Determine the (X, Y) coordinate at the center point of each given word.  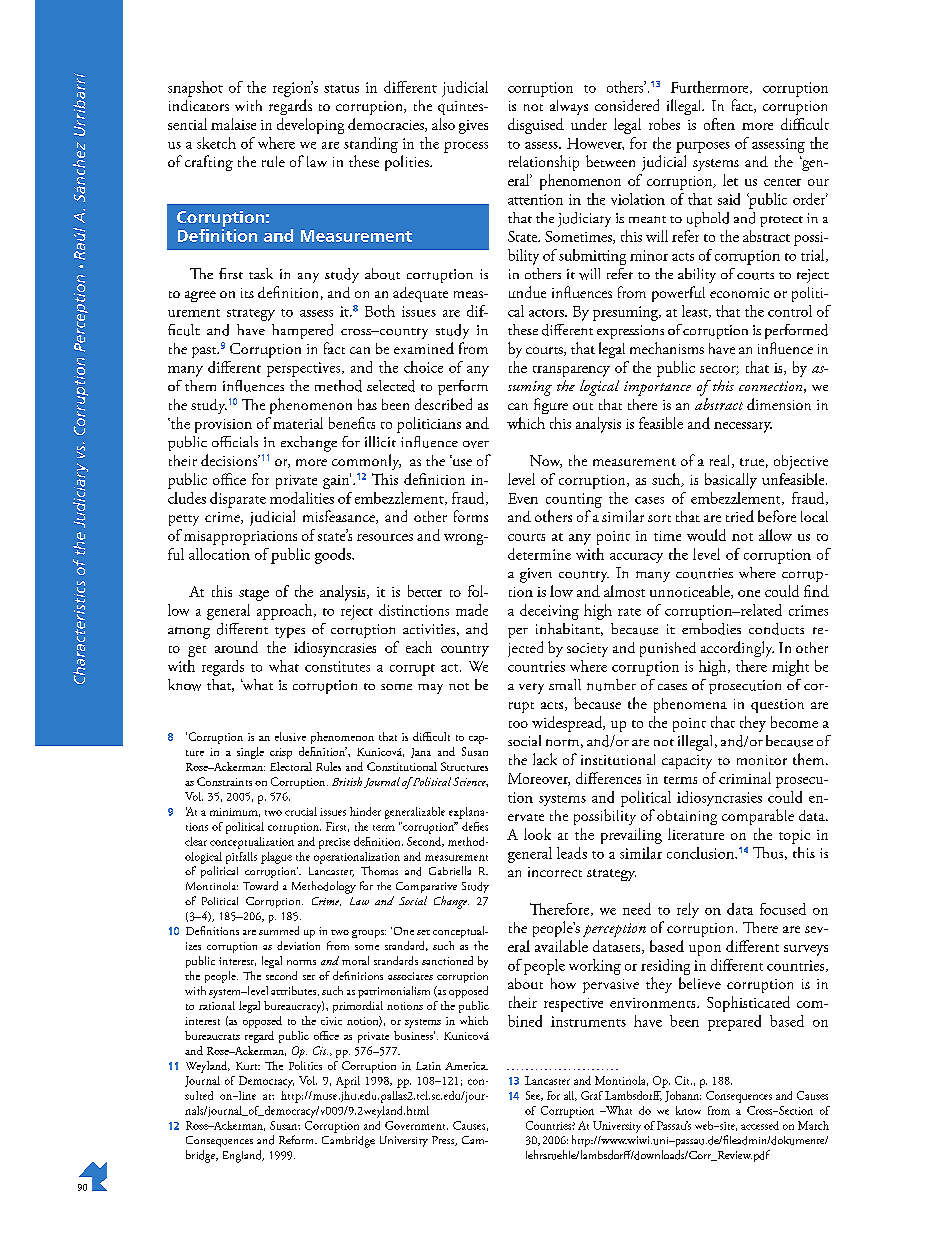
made (472, 610)
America (466, 1066)
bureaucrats (212, 1035)
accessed (760, 1125)
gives (473, 127)
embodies (711, 629)
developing (310, 126)
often (719, 124)
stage (254, 595)
